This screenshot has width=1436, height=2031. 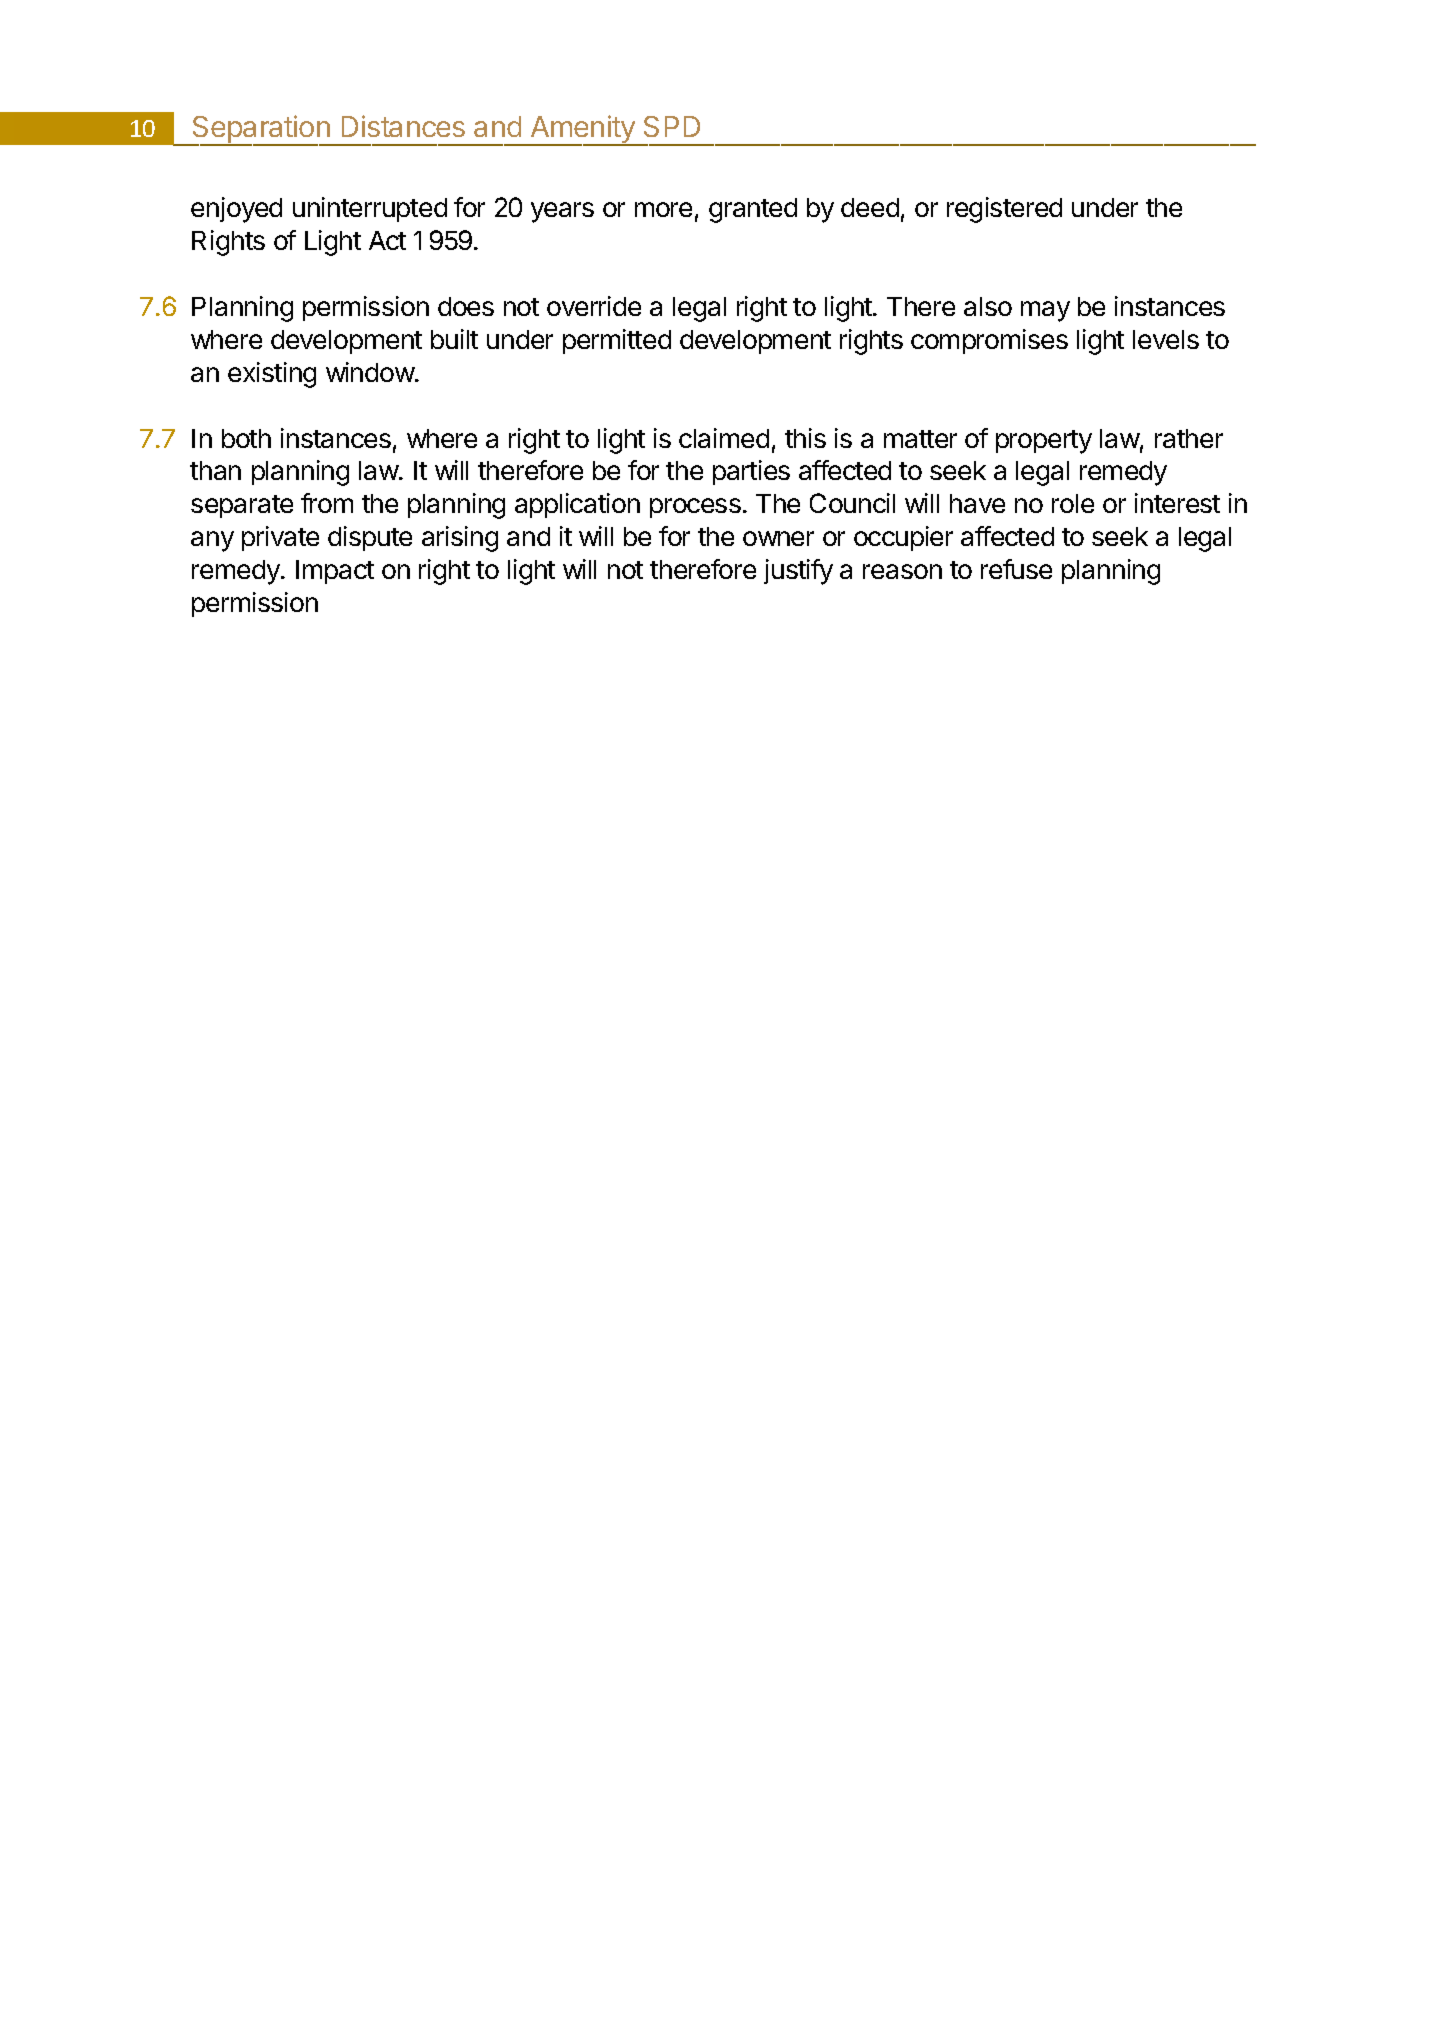 What do you see at coordinates (989, 341) in the screenshot?
I see `compromises` at bounding box center [989, 341].
